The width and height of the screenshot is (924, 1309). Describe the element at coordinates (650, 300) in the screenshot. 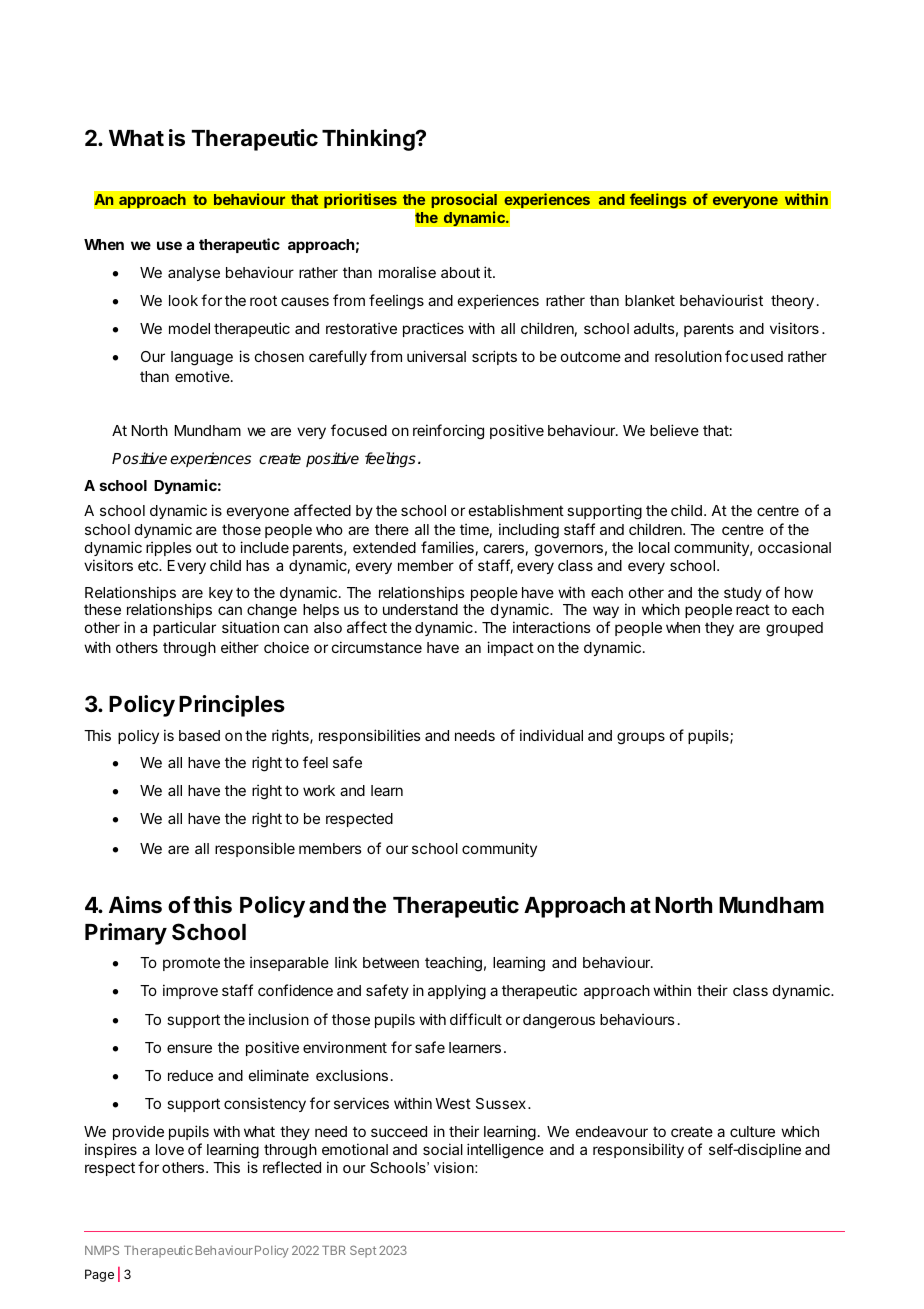

I see `blanket` at that location.
